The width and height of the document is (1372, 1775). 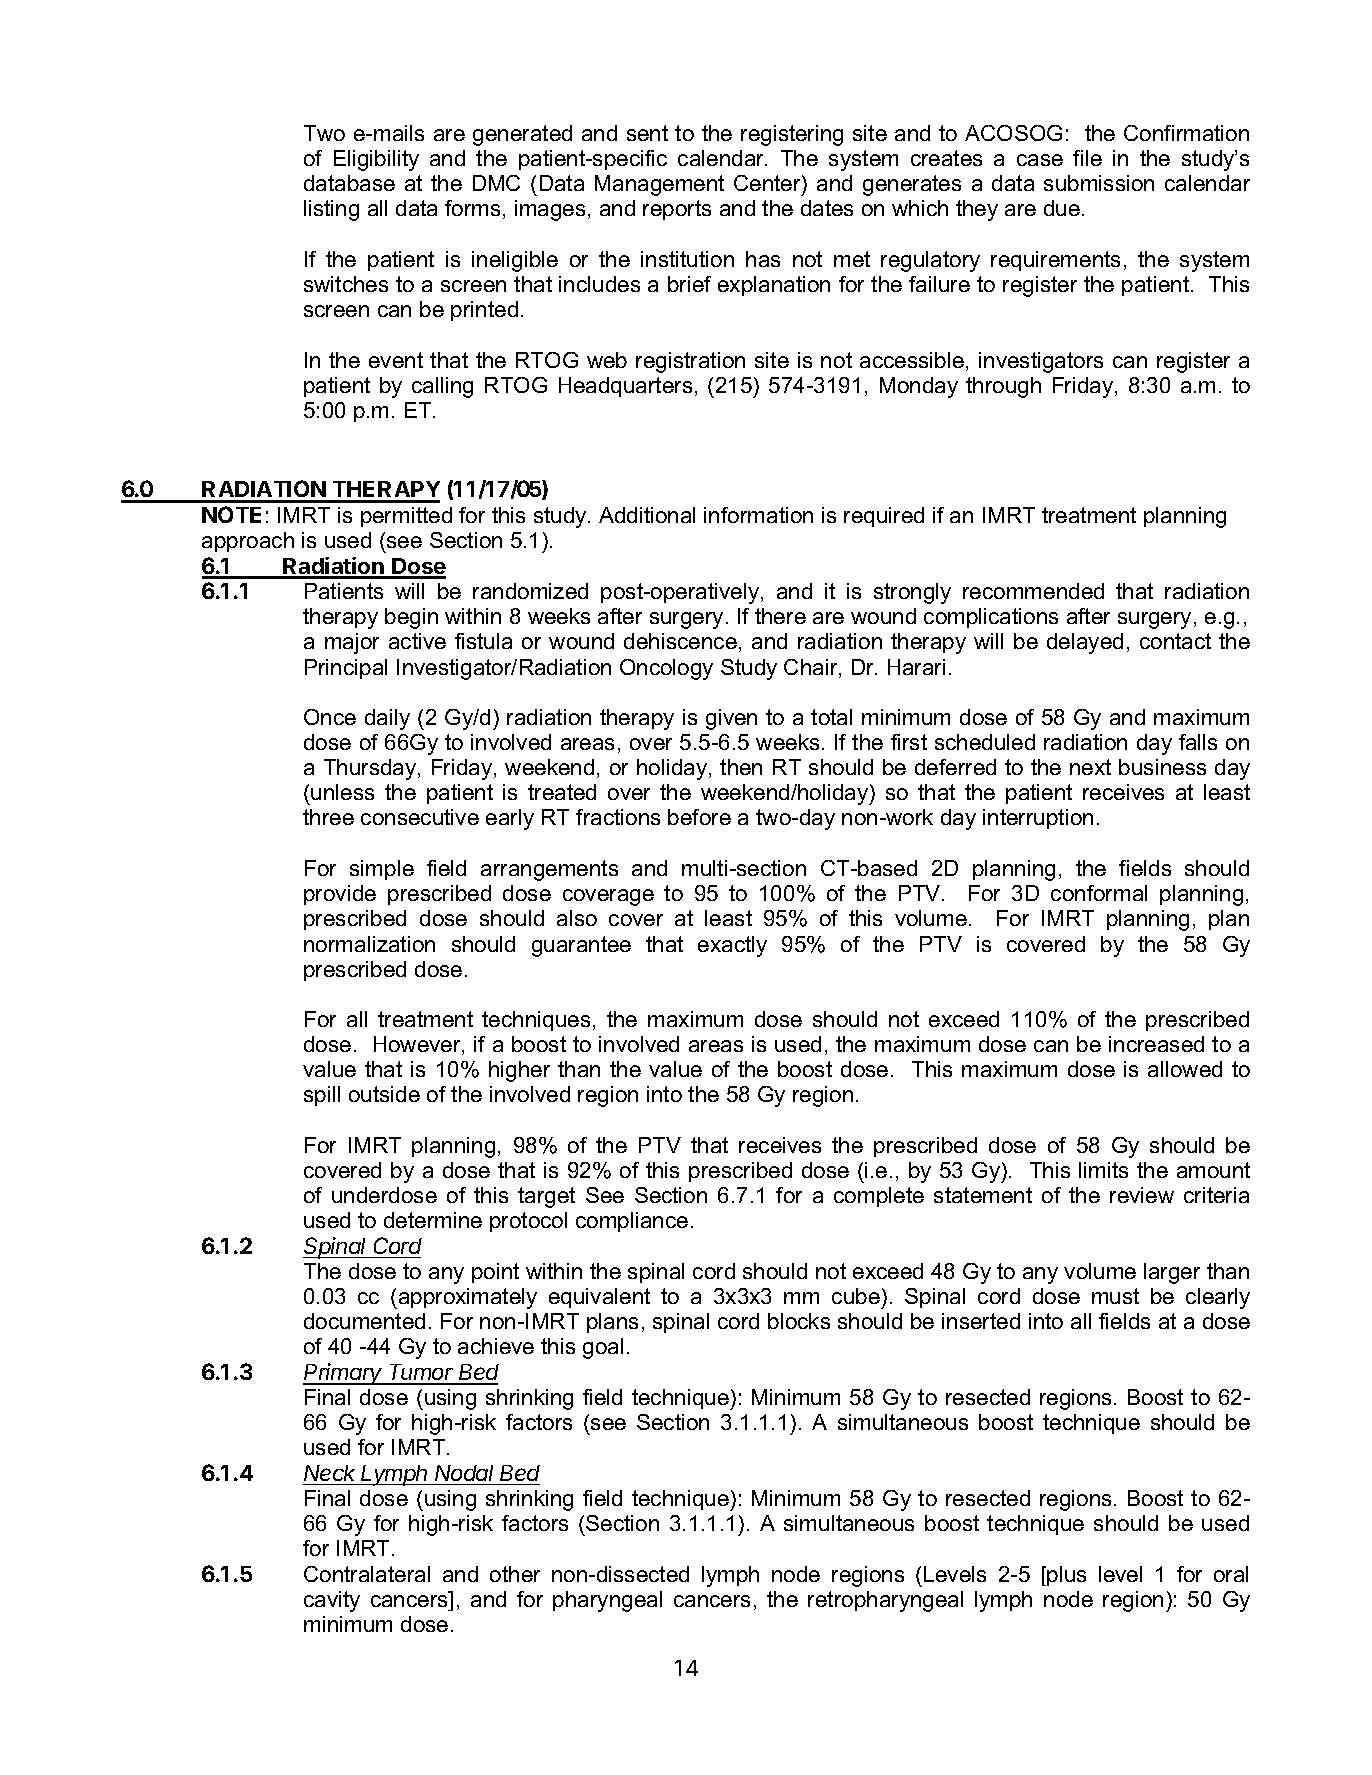 What do you see at coordinates (680, 641) in the document?
I see `dehiscence` at bounding box center [680, 641].
